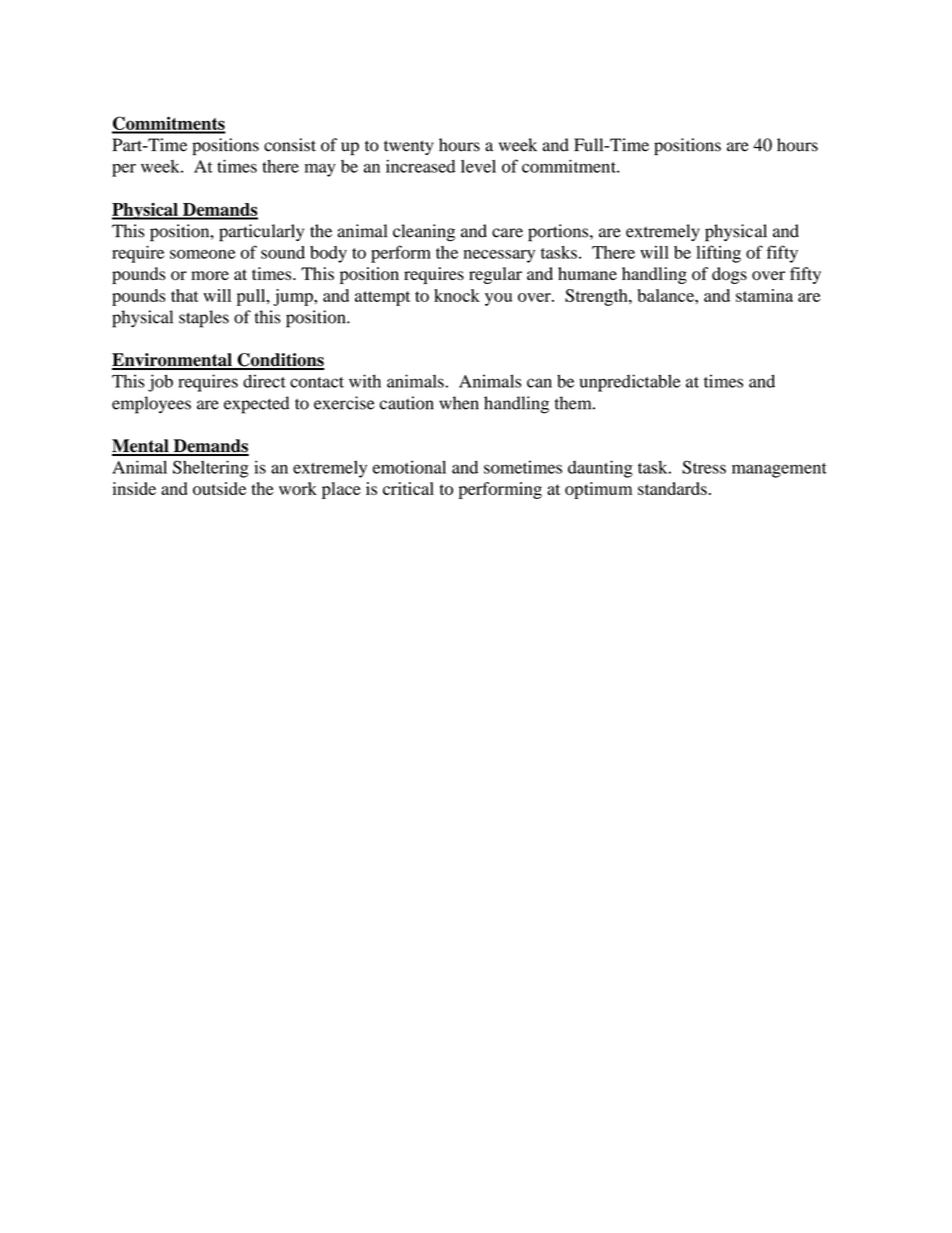 This document has width=952, height=1233. Describe the element at coordinates (498, 299) in the document. I see `you` at that location.
